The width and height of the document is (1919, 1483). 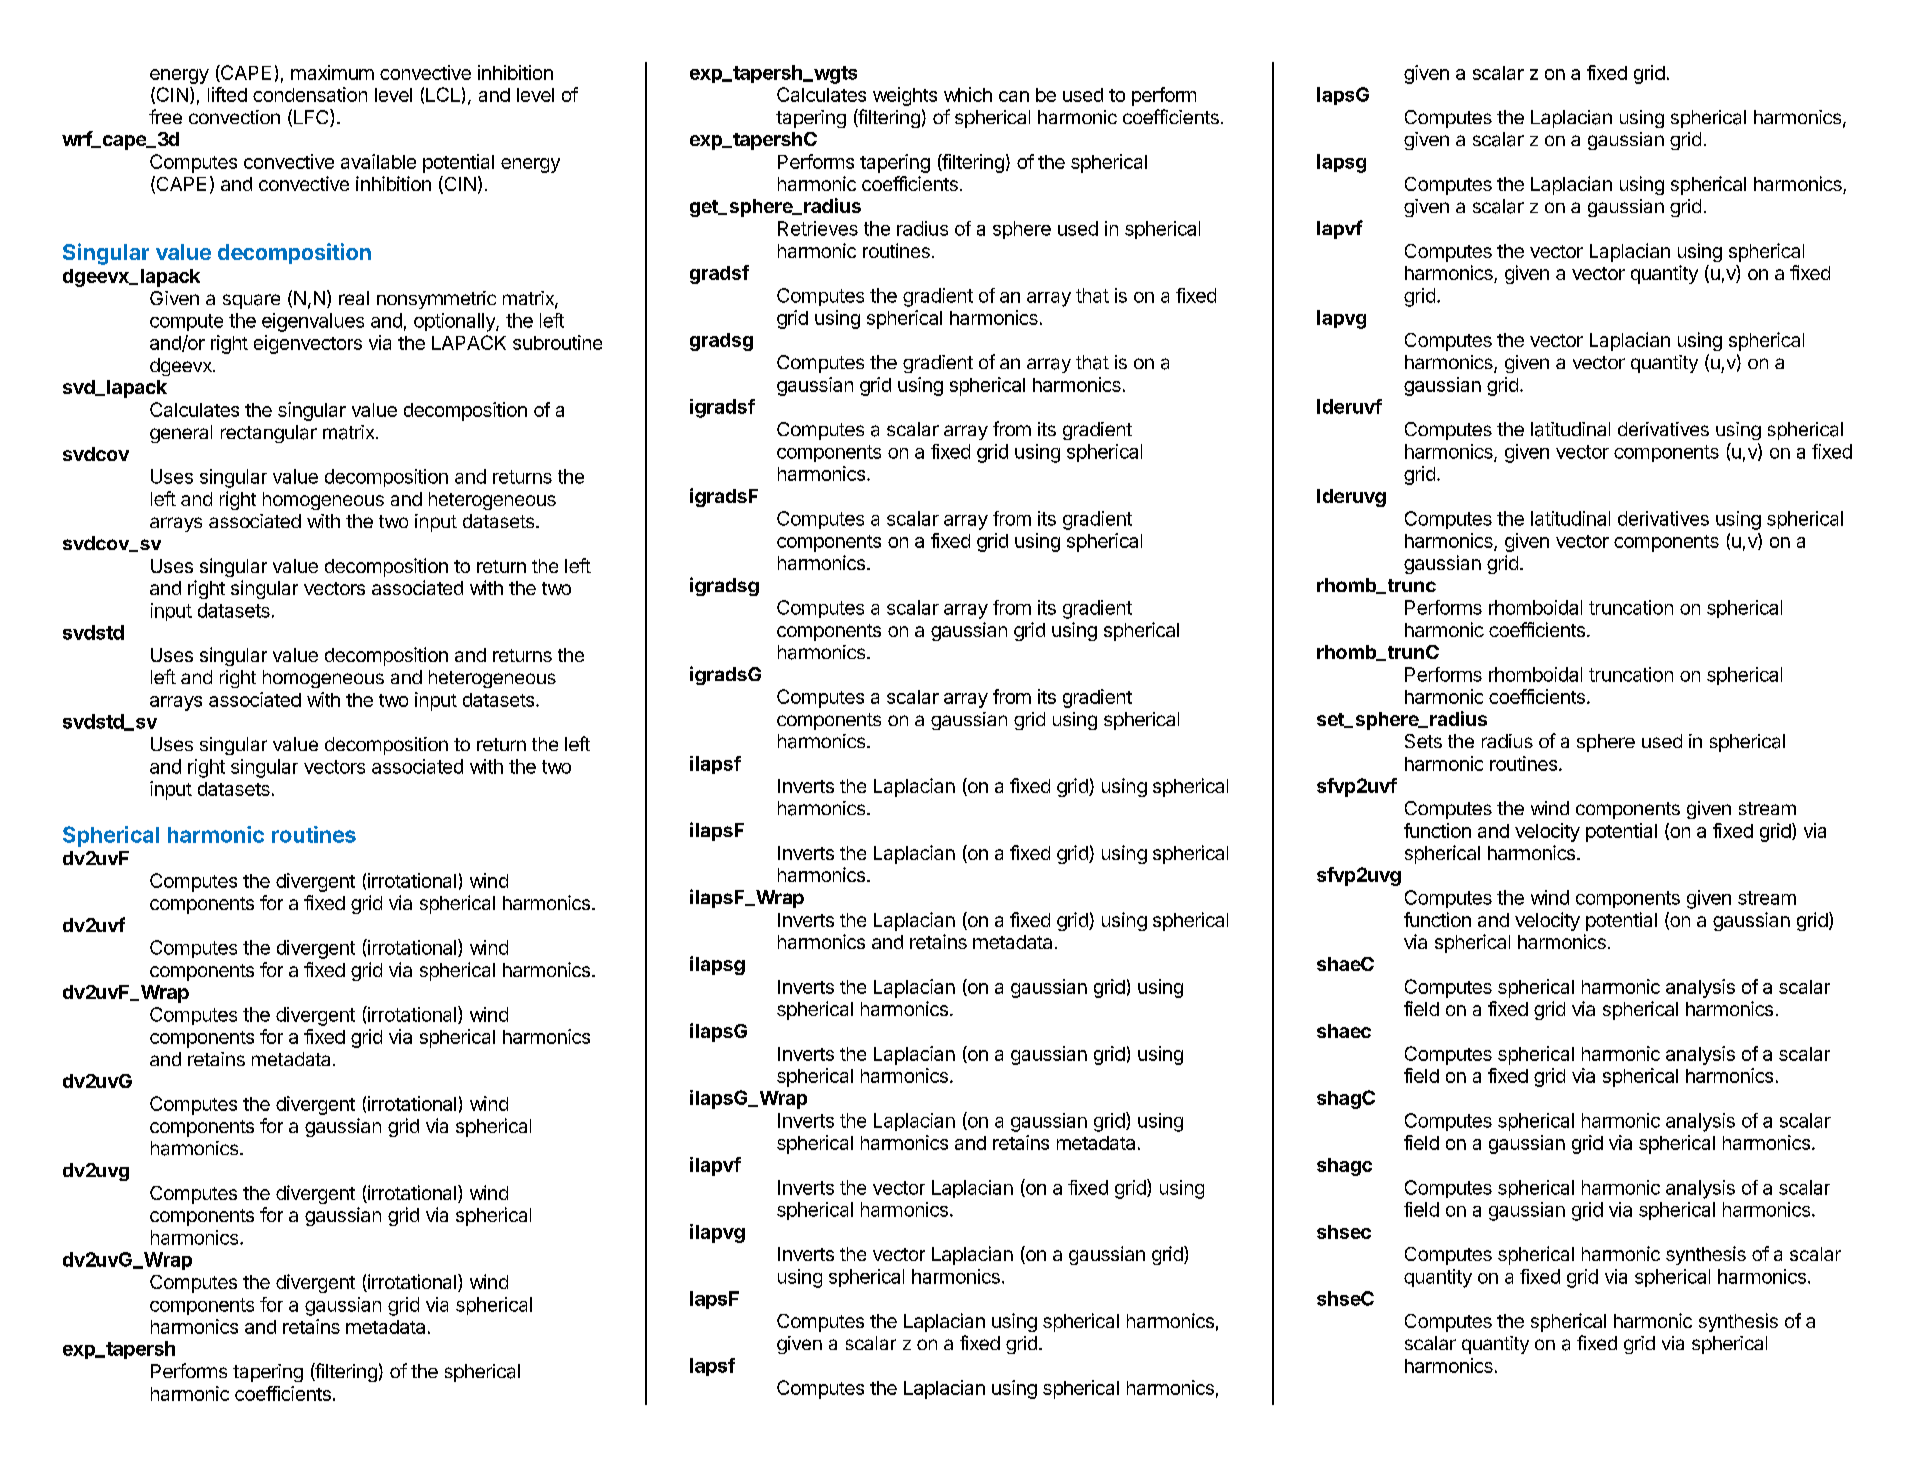 What do you see at coordinates (251, 301) in the document?
I see `square` at bounding box center [251, 301].
